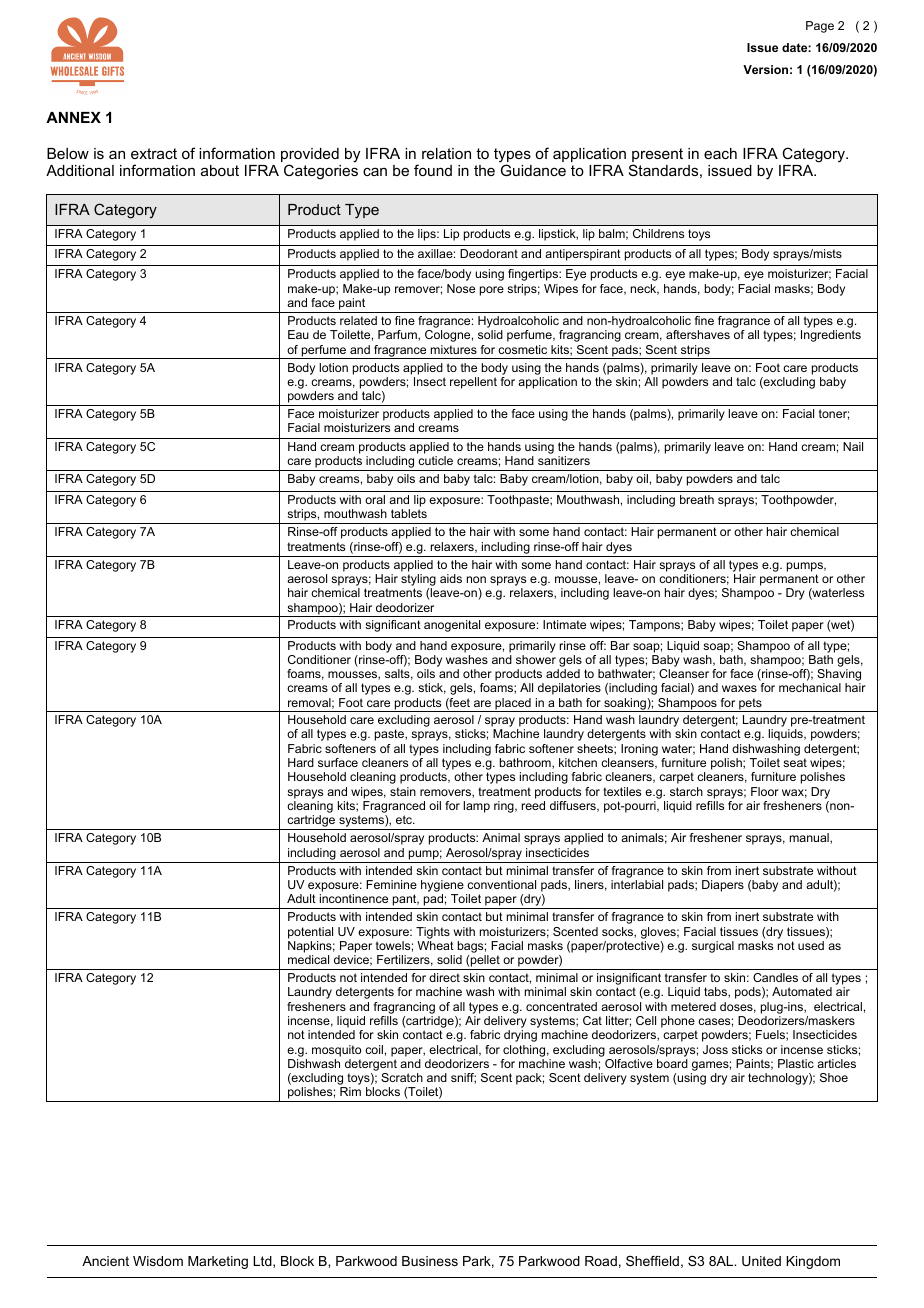 This image has height=1308, width=924. Describe the element at coordinates (298, 334) in the image. I see `Eau` at that location.
